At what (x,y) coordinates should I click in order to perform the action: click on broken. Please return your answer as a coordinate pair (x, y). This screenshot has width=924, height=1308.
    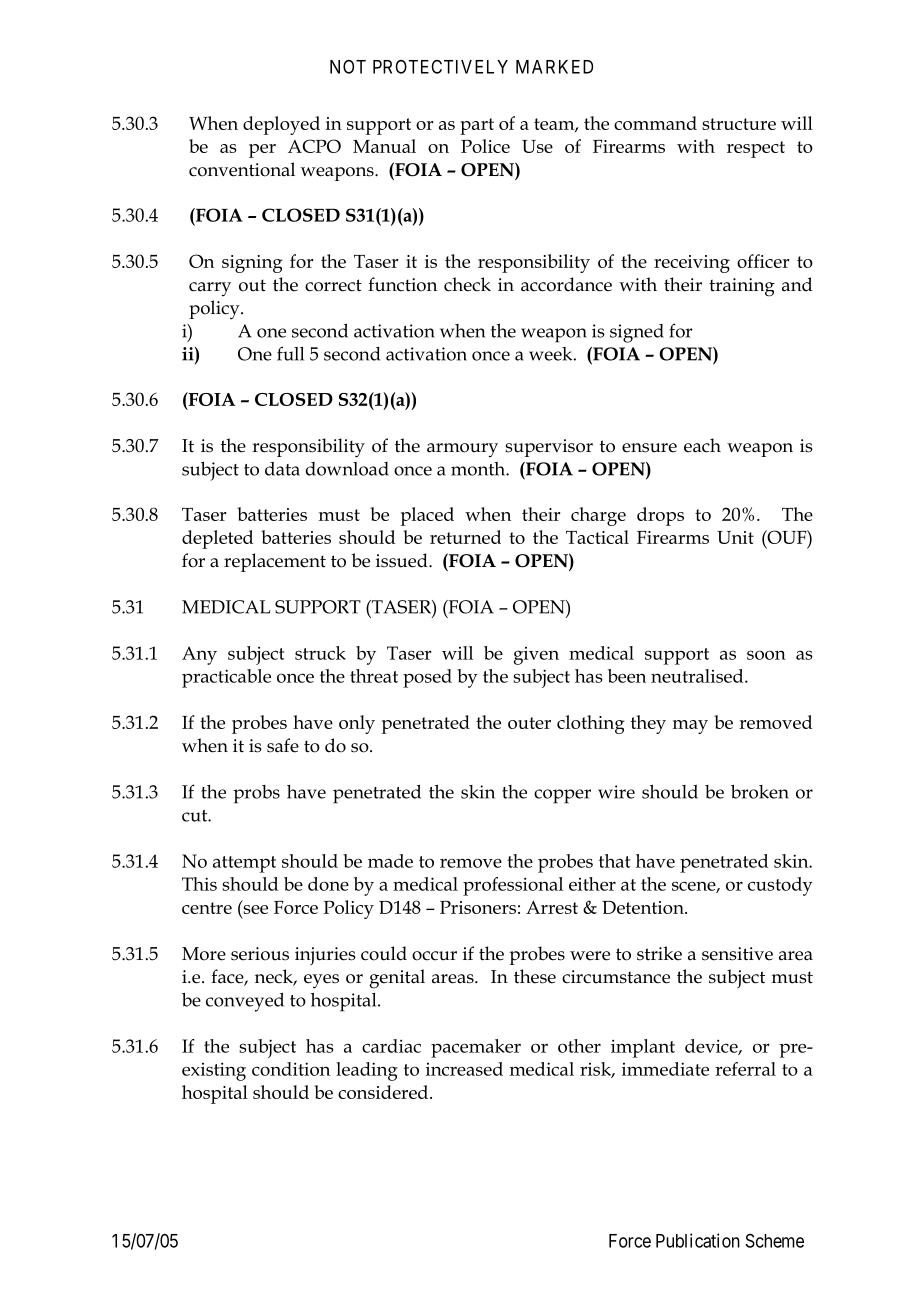
    Looking at the image, I should click on (760, 792).
